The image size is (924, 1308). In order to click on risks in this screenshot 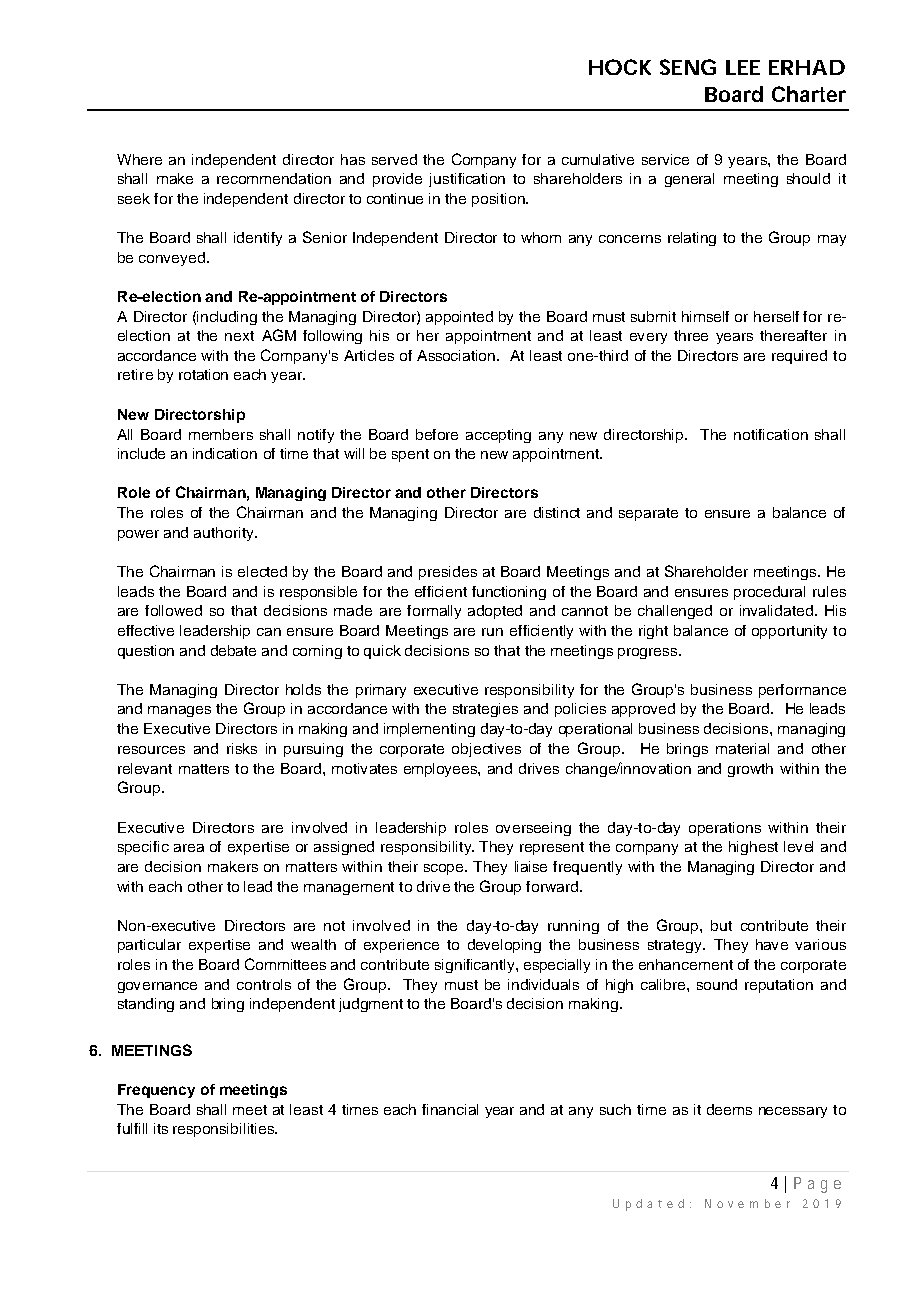, I will do `click(242, 748)`.
